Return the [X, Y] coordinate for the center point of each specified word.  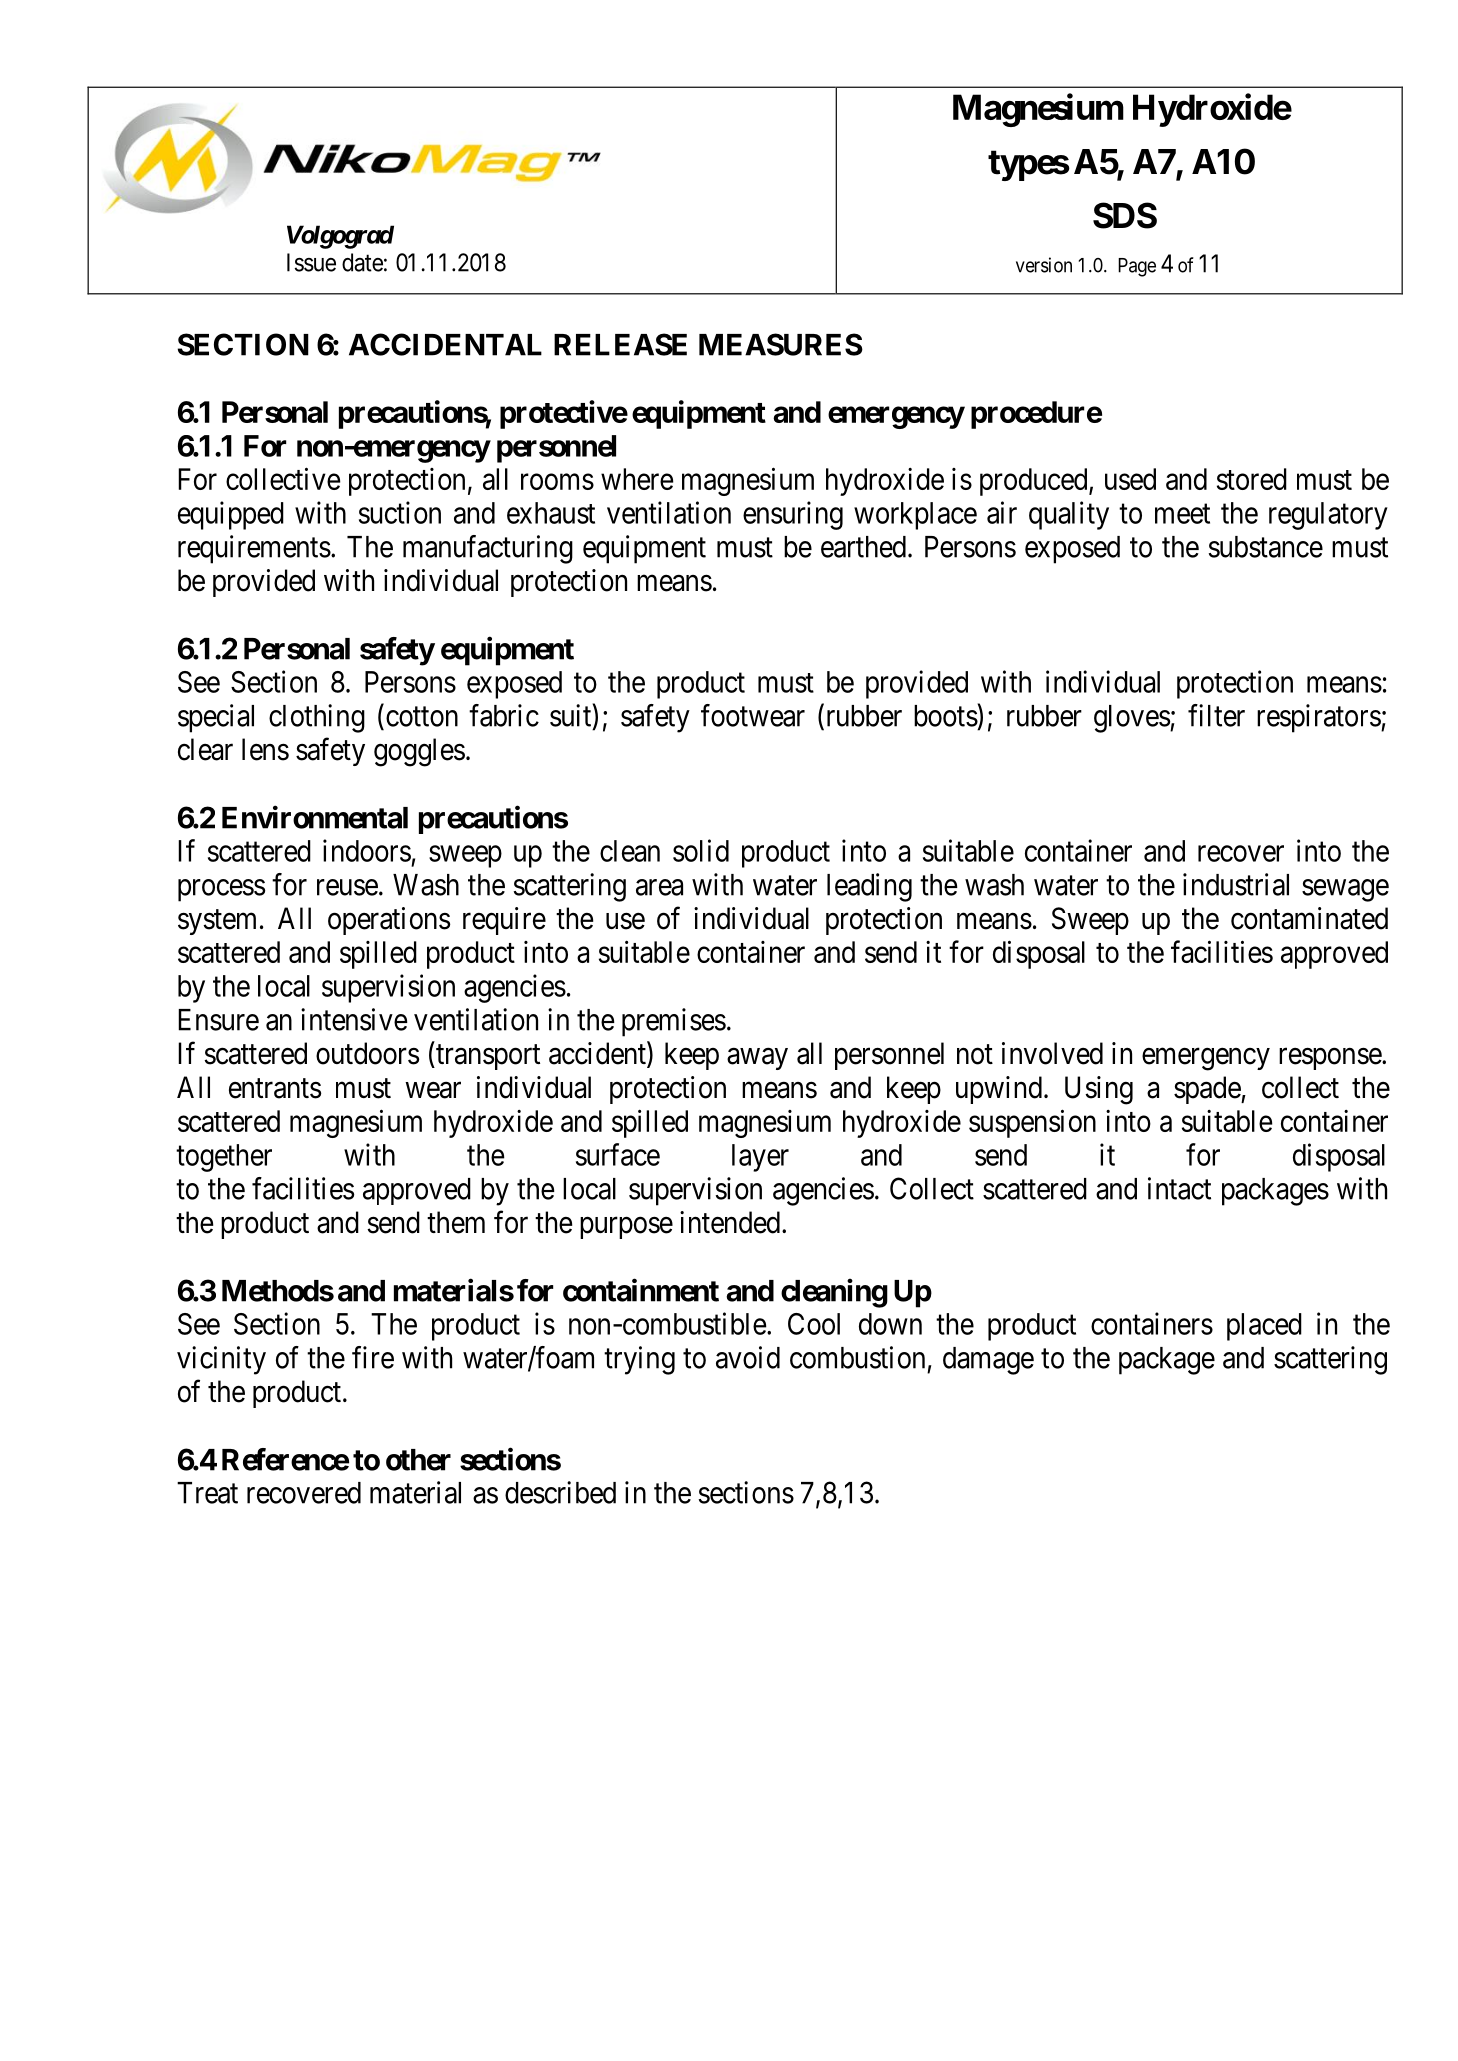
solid [701, 850]
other [418, 1460]
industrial [1236, 884]
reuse [347, 887]
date [362, 262]
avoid [748, 1357]
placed [1264, 1327]
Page [1137, 267]
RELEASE [620, 344]
